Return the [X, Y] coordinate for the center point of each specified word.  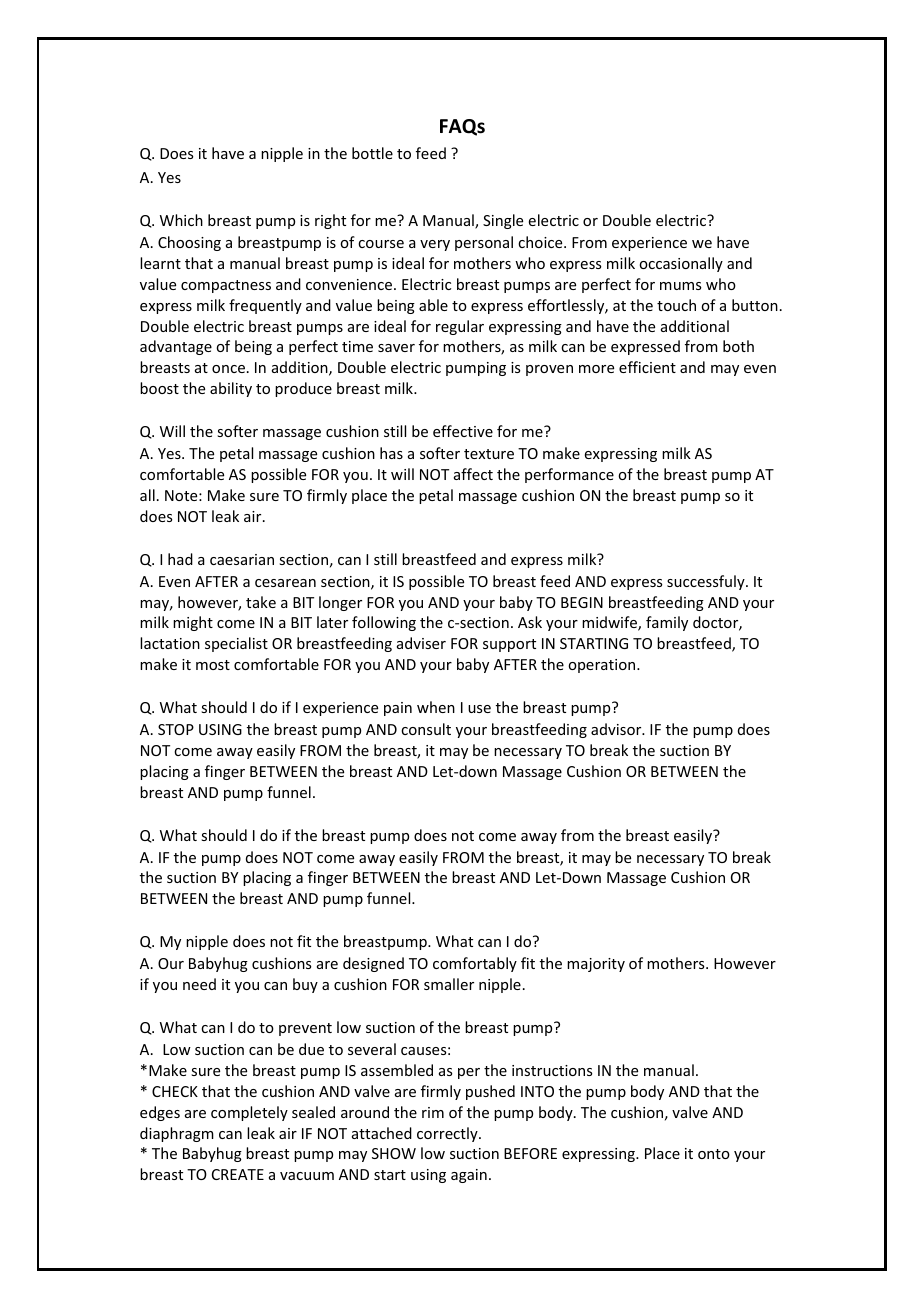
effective [463, 431]
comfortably [475, 964]
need [199, 984]
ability [231, 389]
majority [596, 965]
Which [181, 220]
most [213, 665]
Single [503, 221]
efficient [647, 367]
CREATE [238, 1174]
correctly [448, 1134]
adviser [421, 643]
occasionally [681, 264]
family [667, 623]
